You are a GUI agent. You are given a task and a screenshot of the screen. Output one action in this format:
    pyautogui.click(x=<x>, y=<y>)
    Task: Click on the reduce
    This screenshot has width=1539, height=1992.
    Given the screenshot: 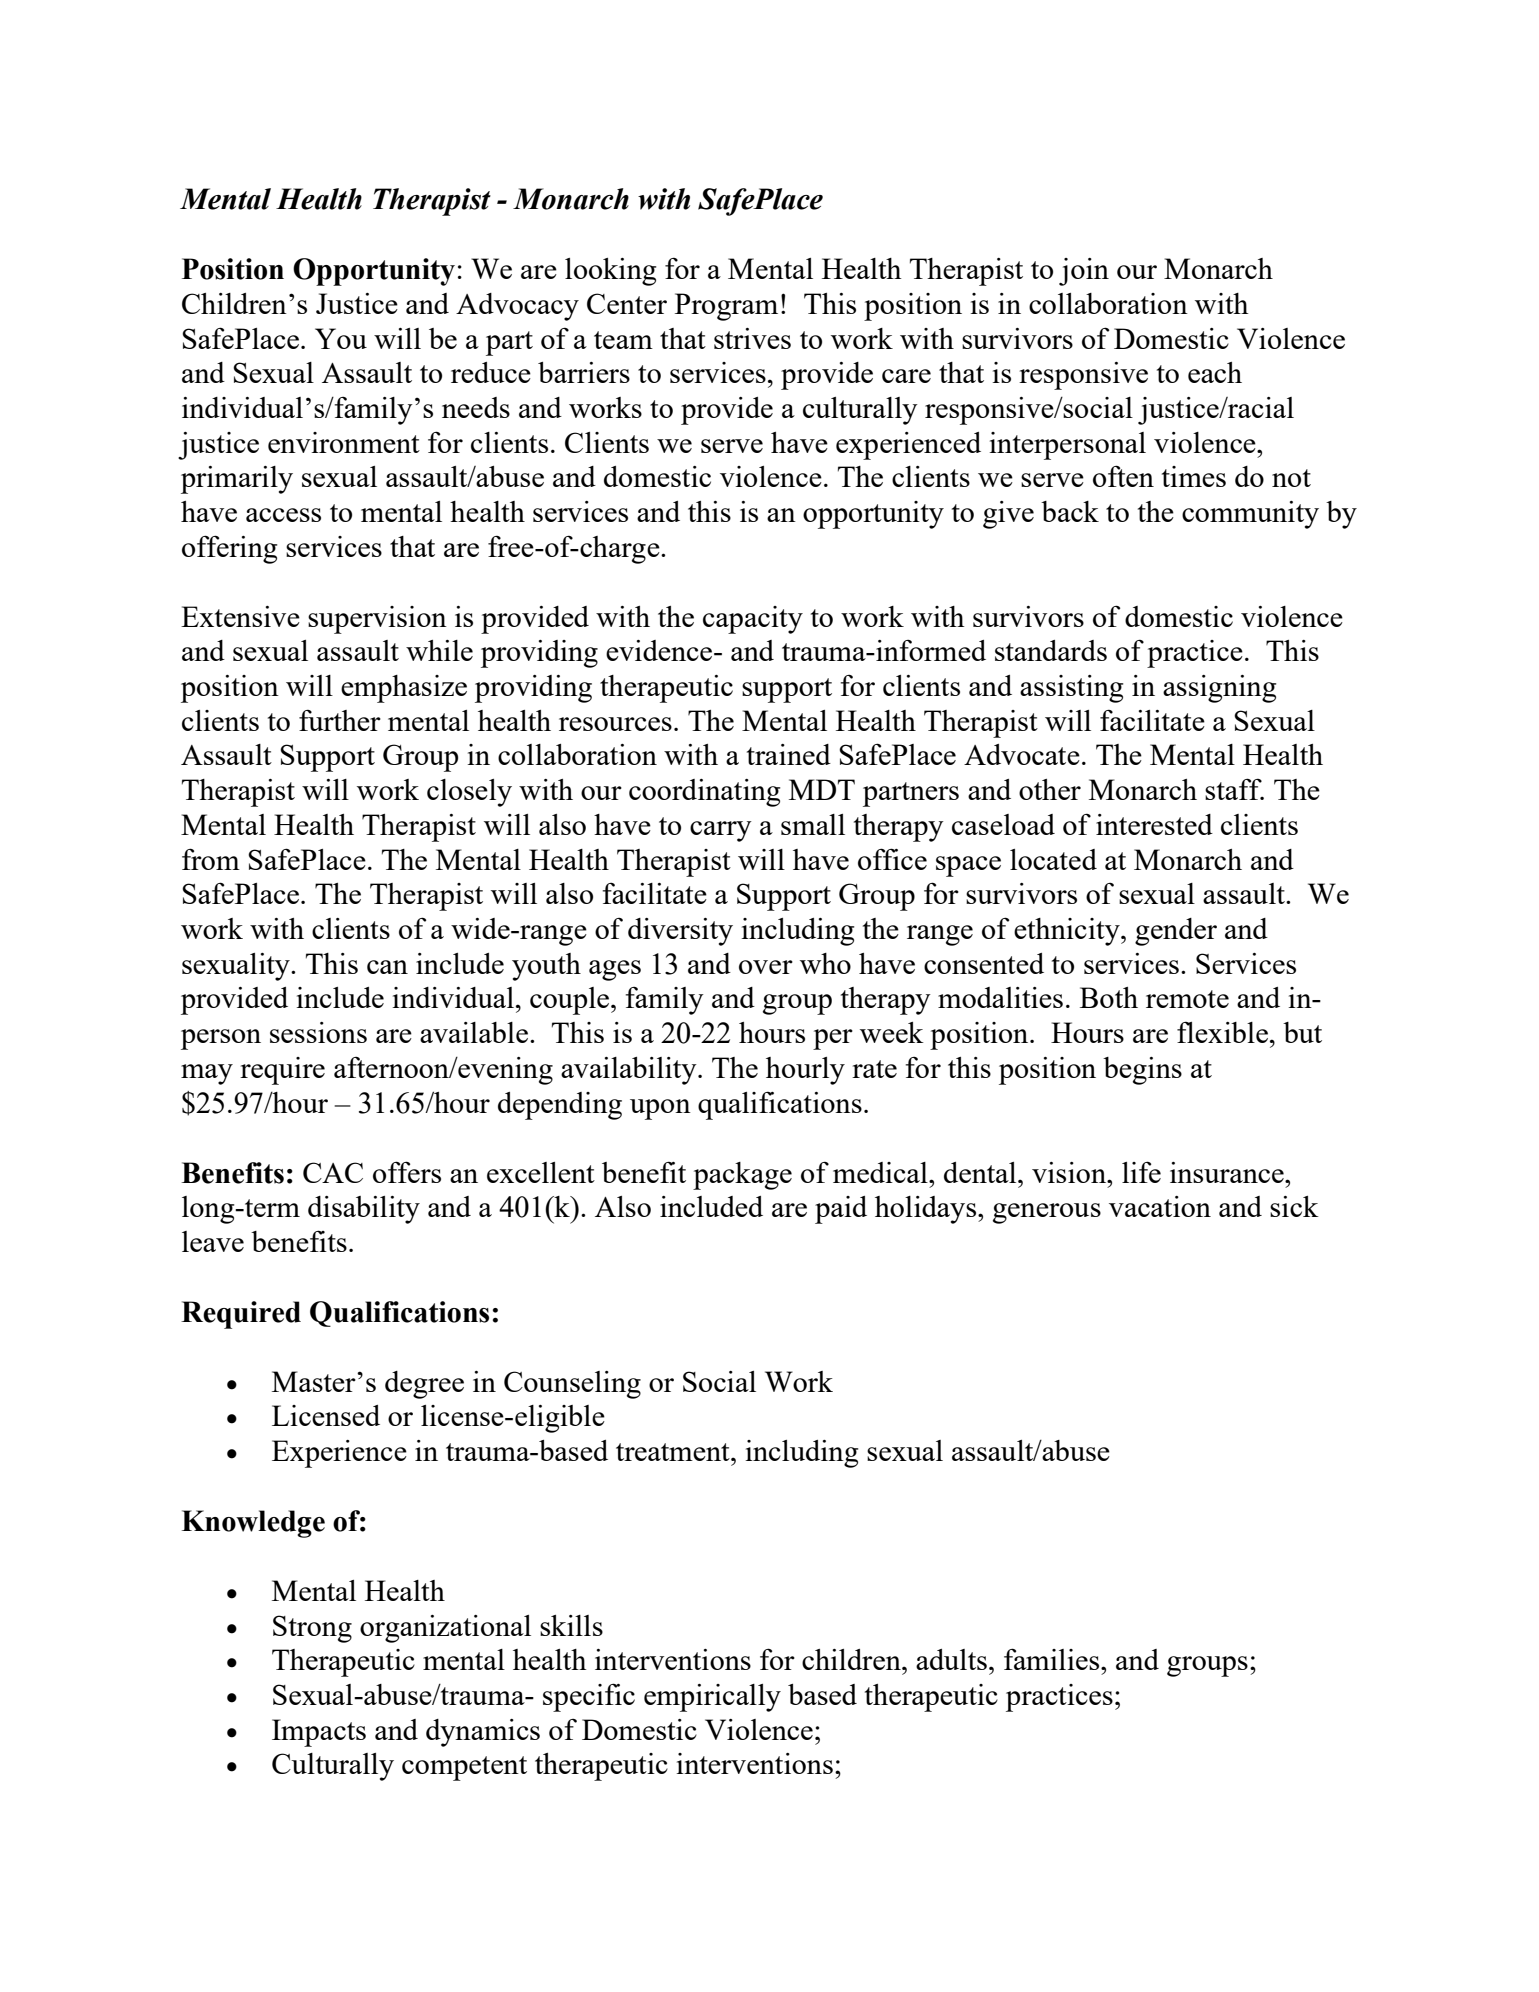 What is the action you would take?
    pyautogui.click(x=491, y=372)
